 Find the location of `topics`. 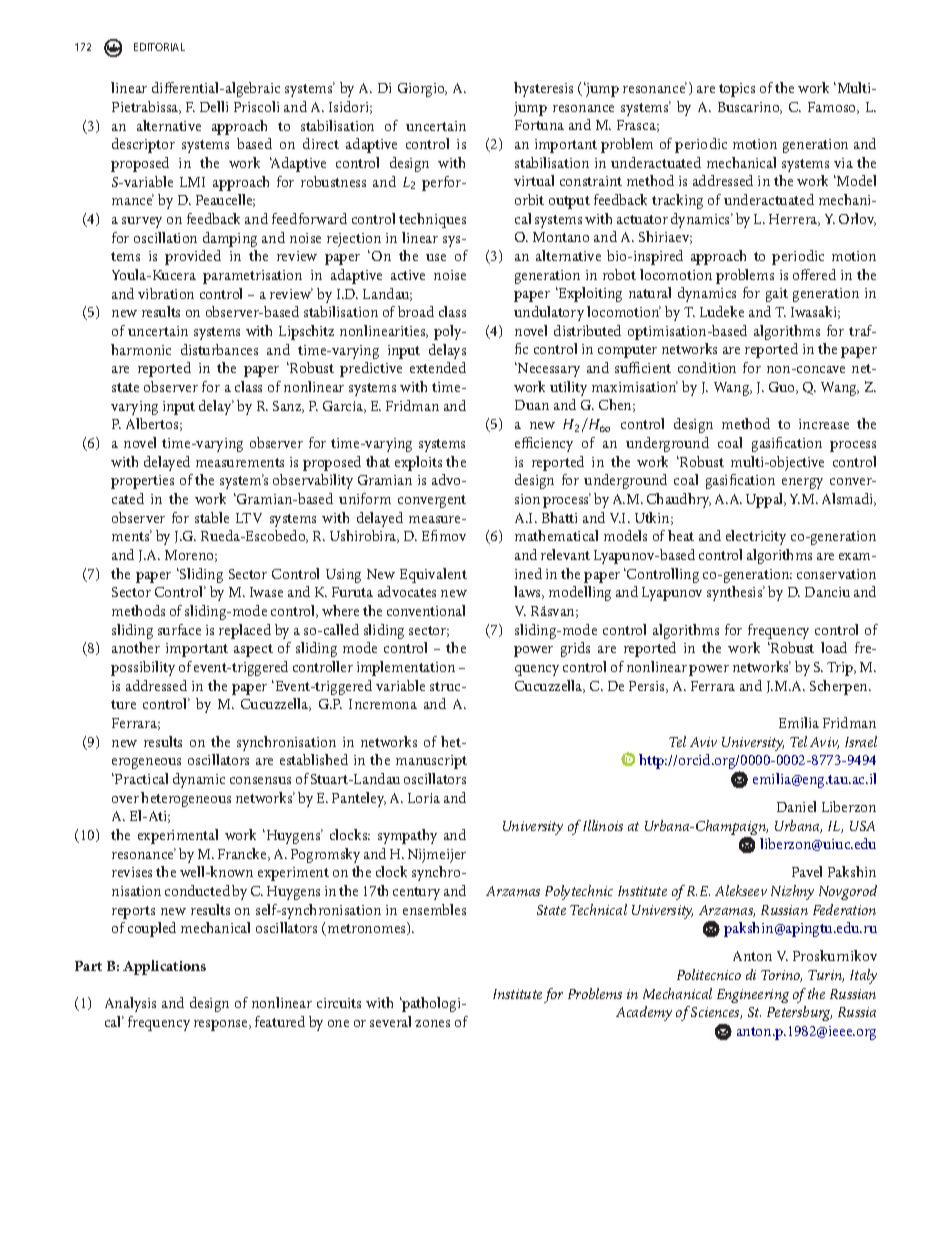

topics is located at coordinates (737, 90).
